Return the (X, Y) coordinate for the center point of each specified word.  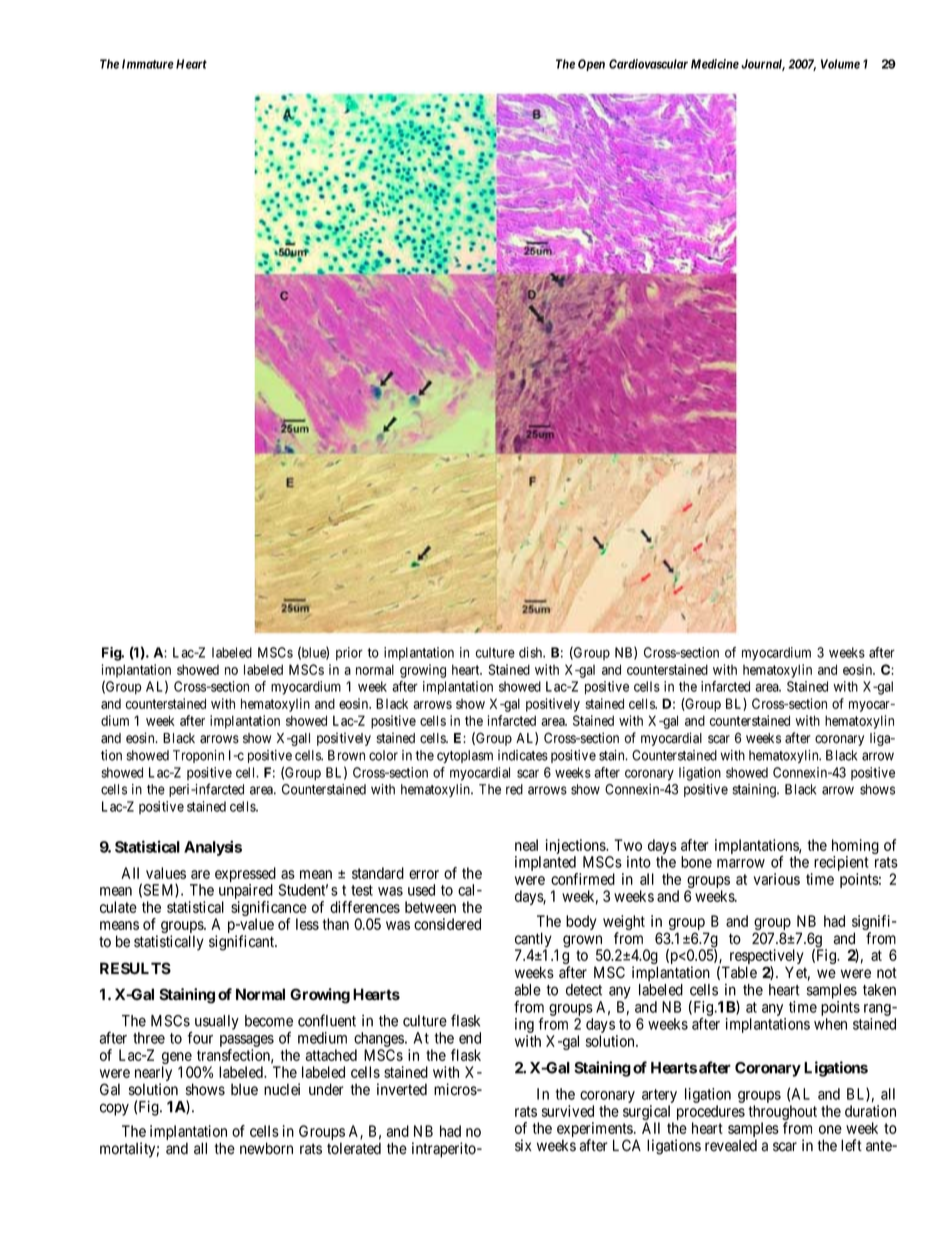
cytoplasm (465, 756)
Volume (840, 64)
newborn (266, 1148)
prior (349, 654)
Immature (148, 64)
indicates (523, 755)
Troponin (198, 756)
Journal (763, 65)
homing (855, 848)
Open (591, 65)
